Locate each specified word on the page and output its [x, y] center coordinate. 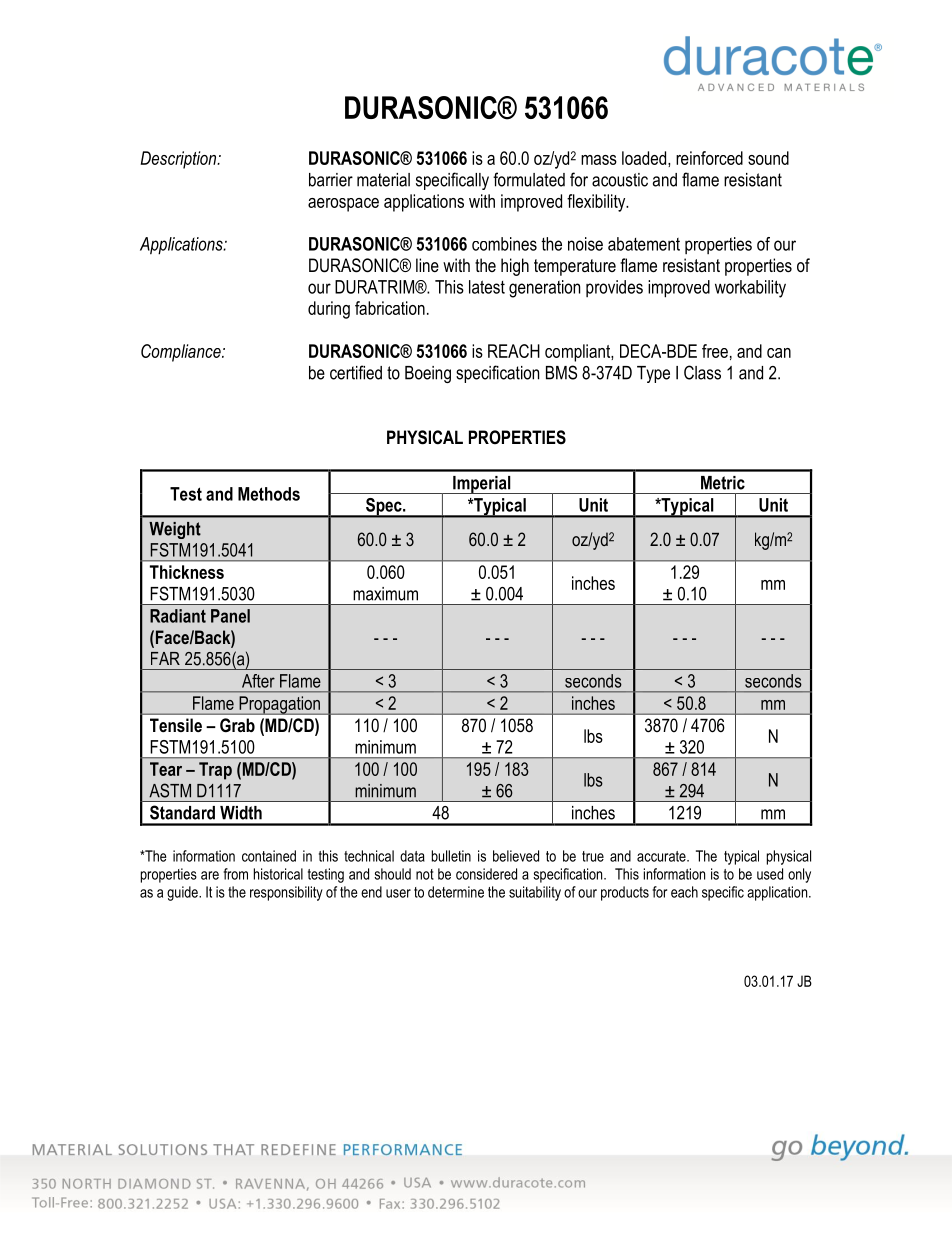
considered [486, 874]
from [236, 874]
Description [179, 160]
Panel [230, 616]
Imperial [482, 485]
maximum [385, 594]
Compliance [182, 353]
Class [702, 372]
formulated [529, 179]
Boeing [428, 374]
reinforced [709, 158]
